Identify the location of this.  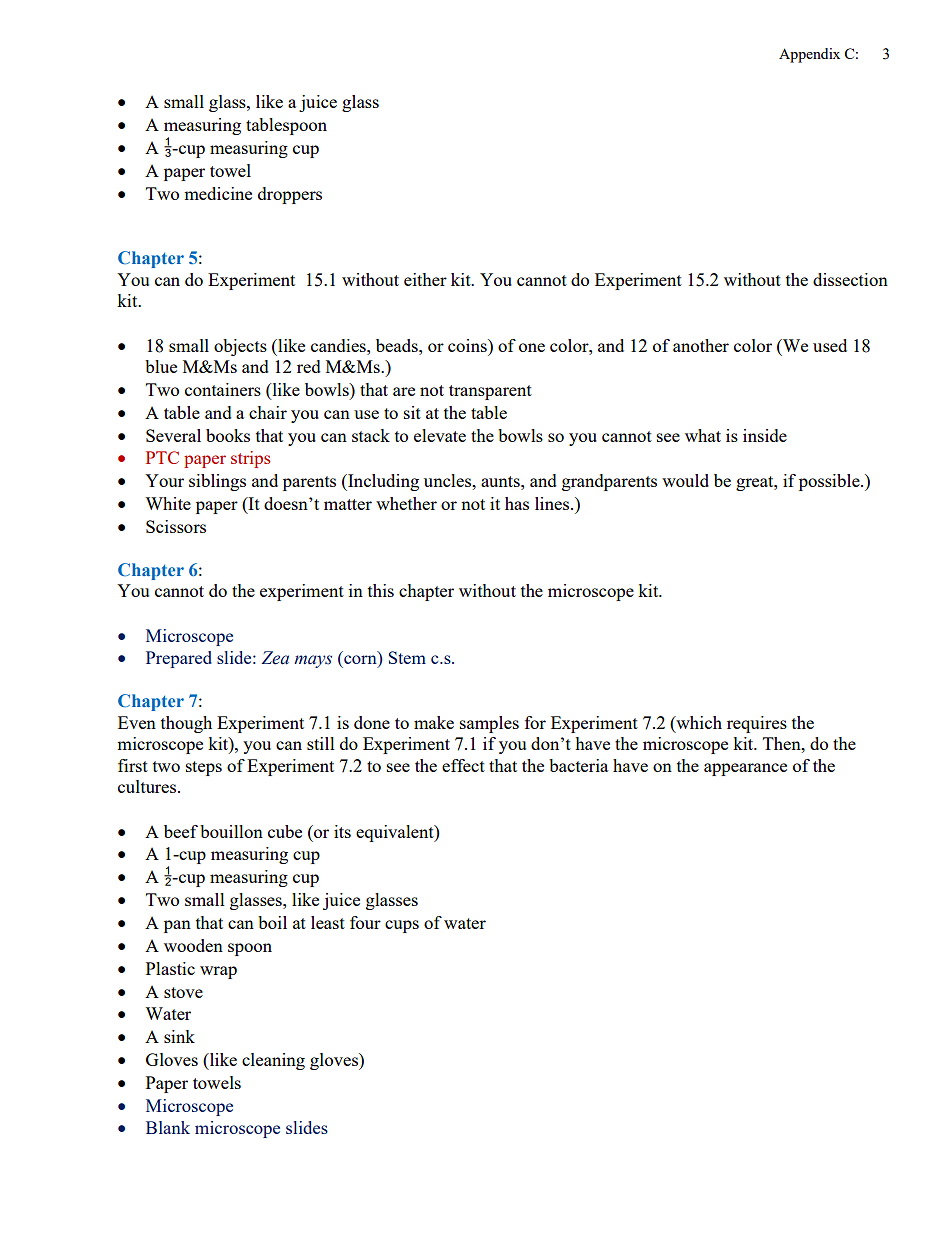
(381, 590).
